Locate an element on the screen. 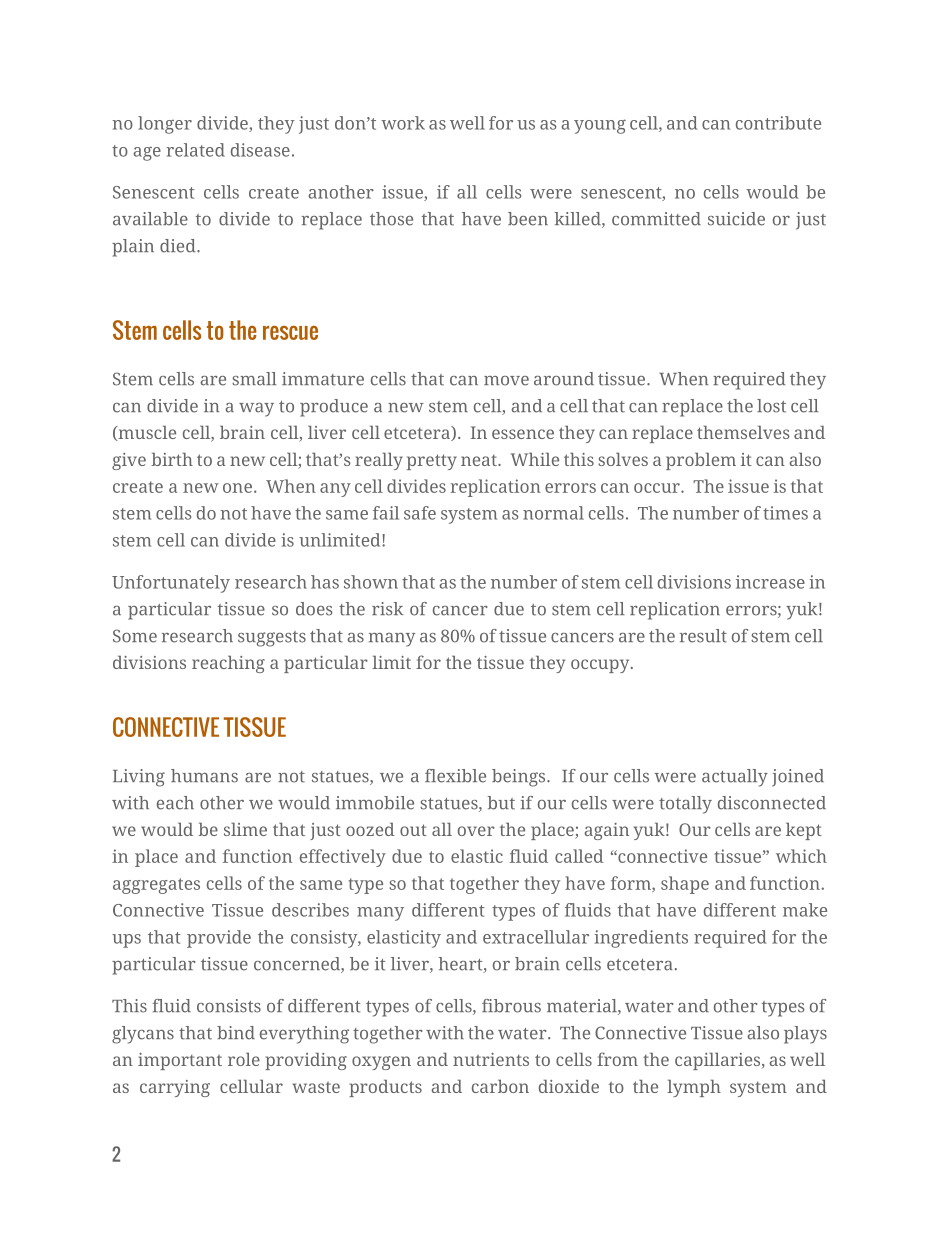 The height and width of the screenshot is (1233, 952). contribute is located at coordinates (778, 123).
